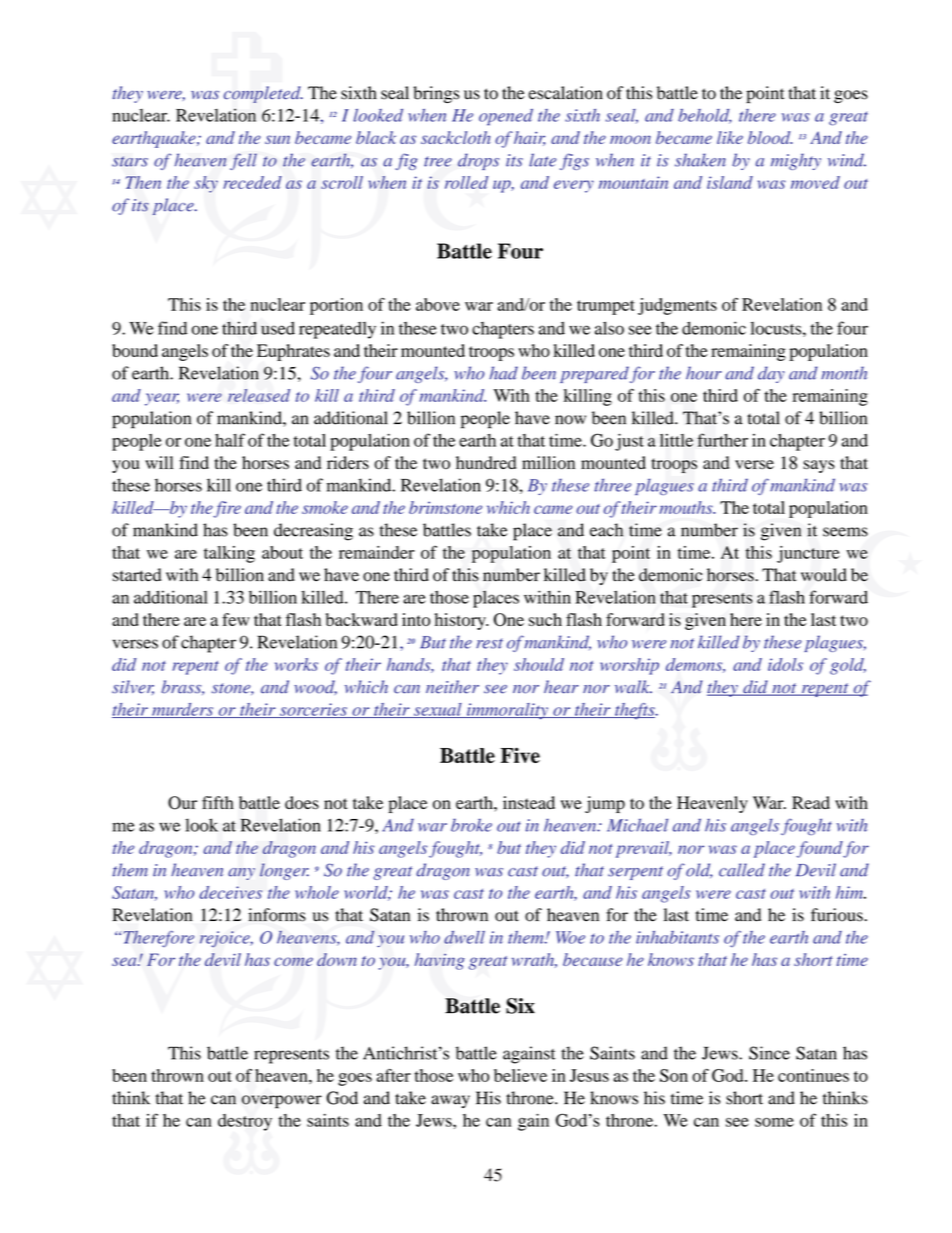 The height and width of the screenshot is (1233, 952). I want to click on hundred, so click(486, 462).
